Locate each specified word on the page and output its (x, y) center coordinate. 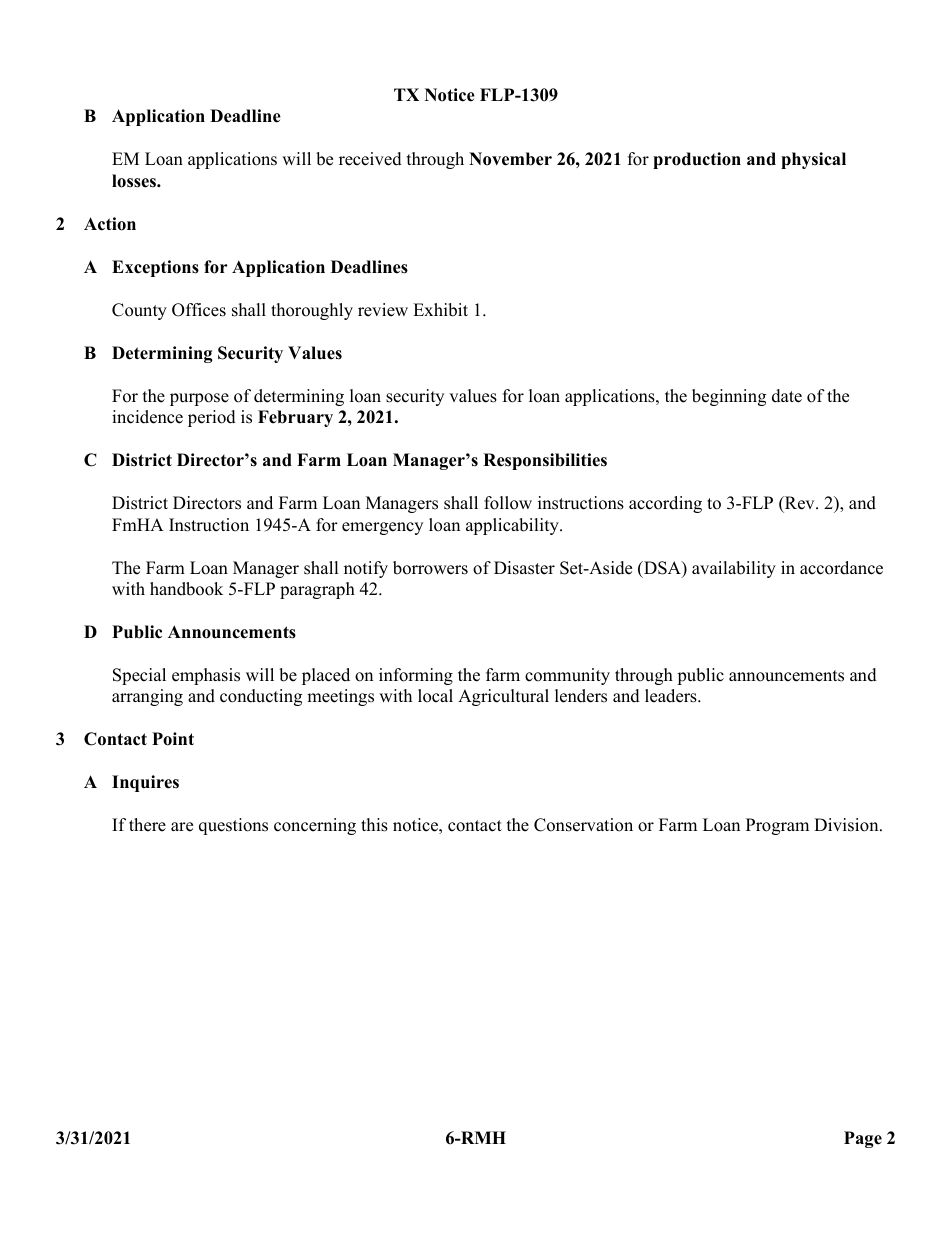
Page (863, 1139)
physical (813, 160)
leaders (672, 696)
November (510, 159)
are (182, 827)
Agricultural (503, 697)
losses (135, 181)
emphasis (206, 676)
